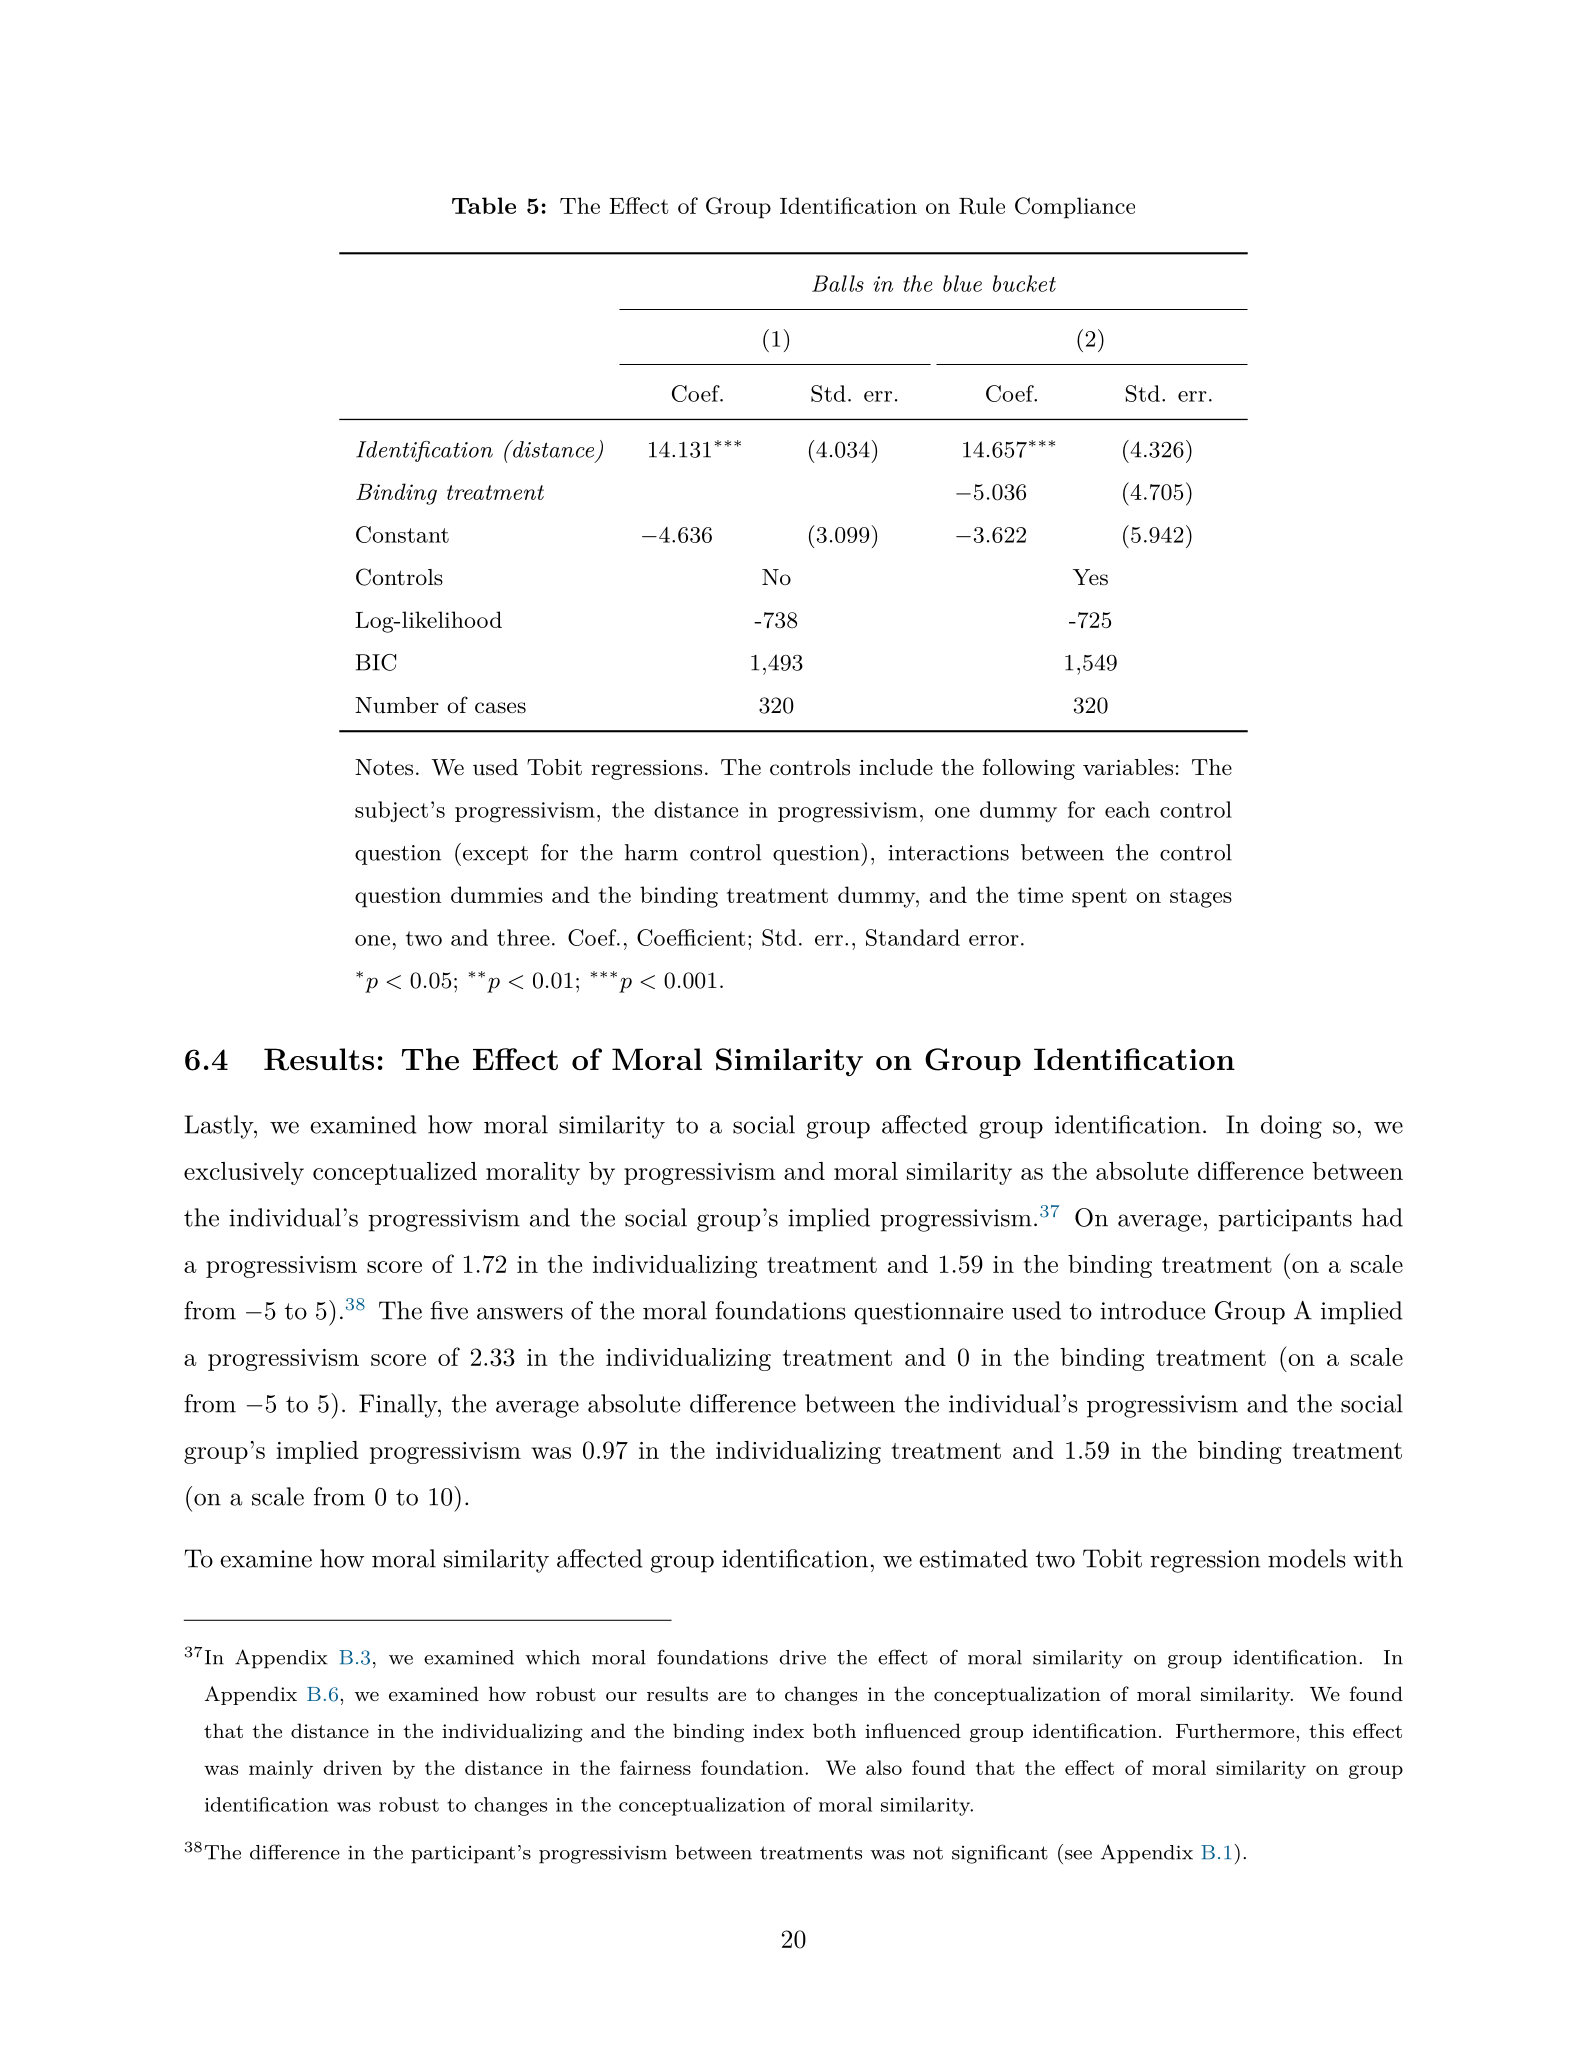 This screenshot has height=2054, width=1587. What do you see at coordinates (884, 1767) in the screenshot?
I see `also` at bounding box center [884, 1767].
